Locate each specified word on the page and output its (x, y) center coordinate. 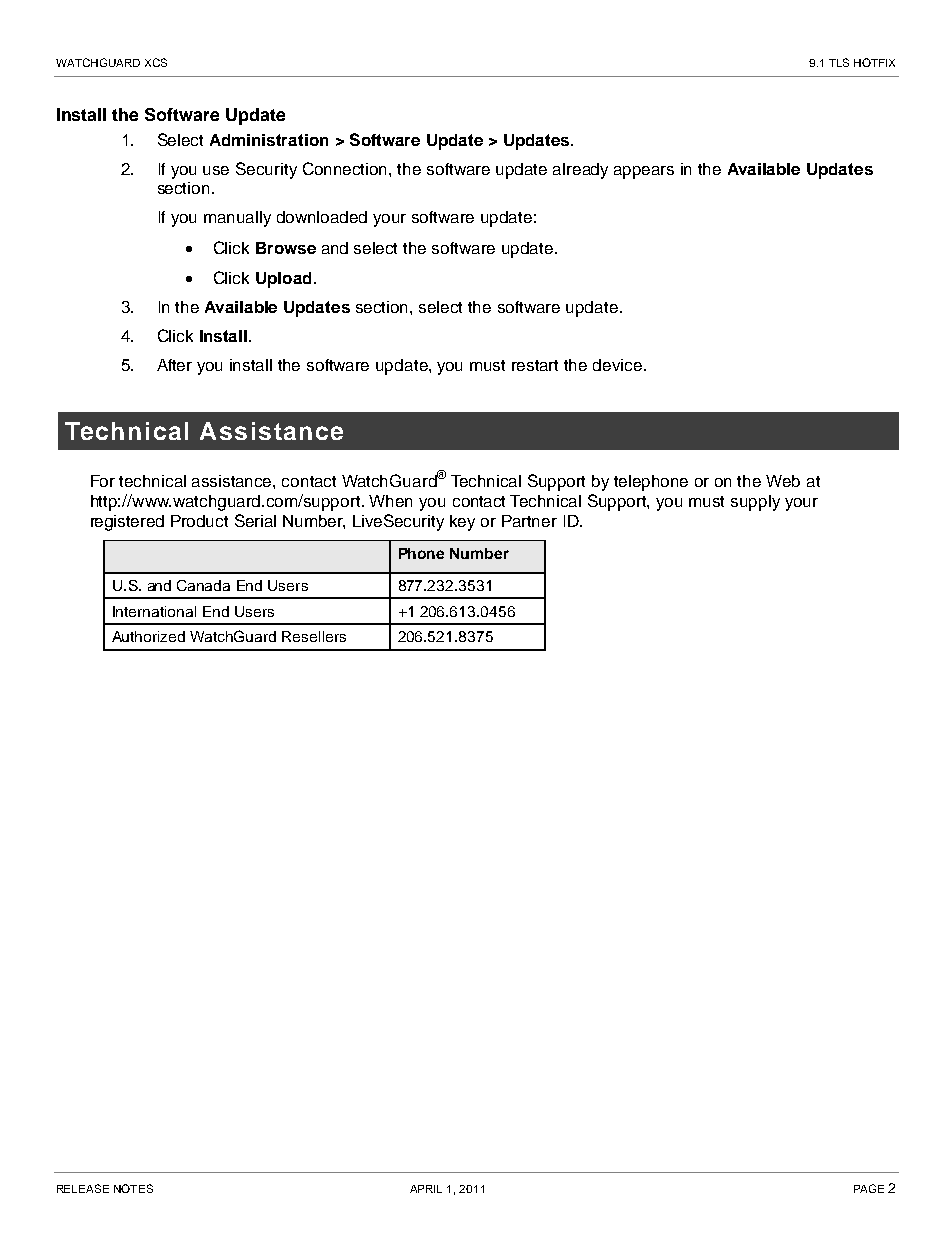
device (617, 365)
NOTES (133, 1188)
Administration (269, 140)
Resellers (314, 636)
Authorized (148, 636)
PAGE (869, 1188)
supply (755, 503)
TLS (839, 62)
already (580, 171)
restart (535, 365)
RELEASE (83, 1188)
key (462, 523)
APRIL (426, 1189)
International (154, 611)
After (174, 365)
